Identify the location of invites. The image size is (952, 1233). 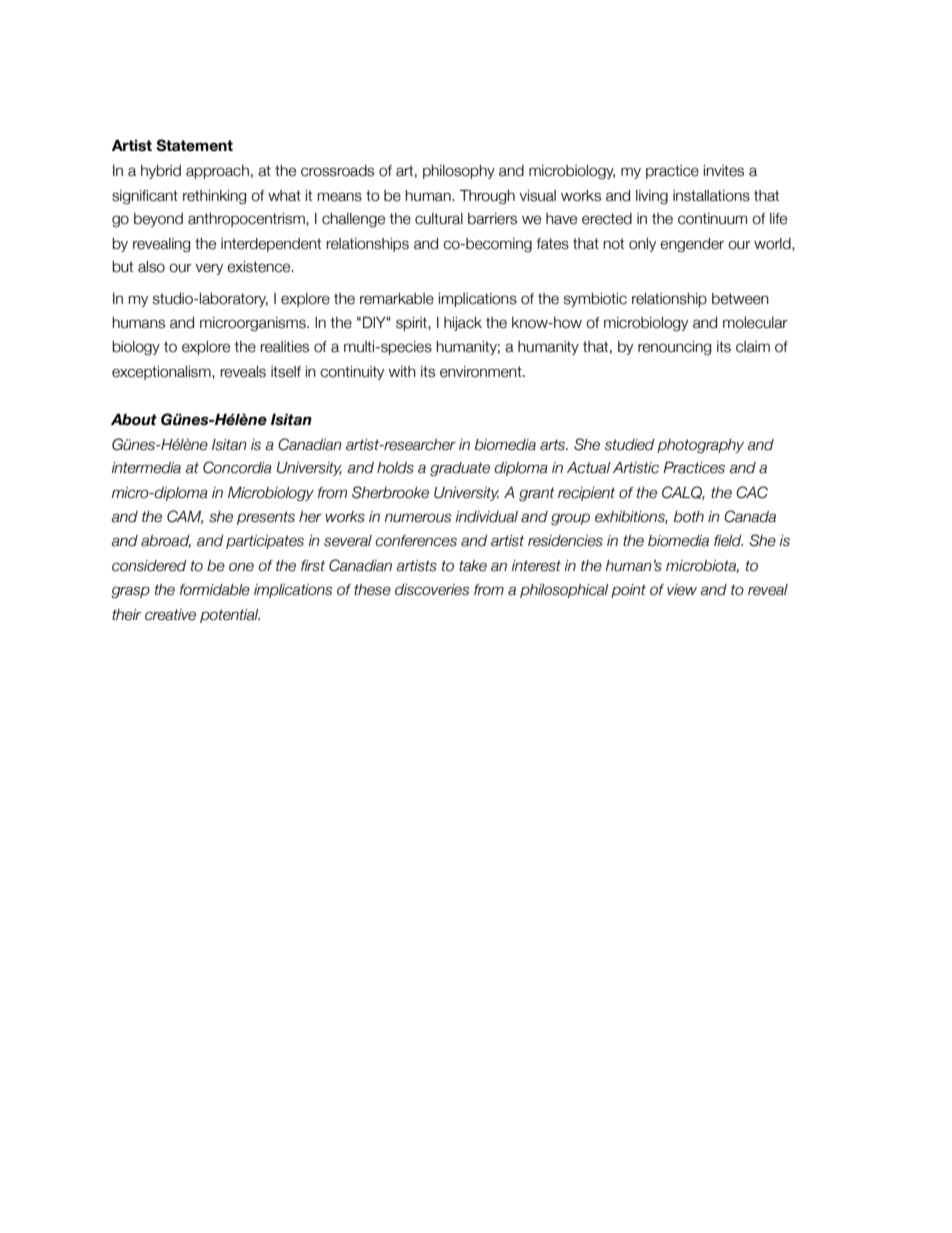
(724, 171).
